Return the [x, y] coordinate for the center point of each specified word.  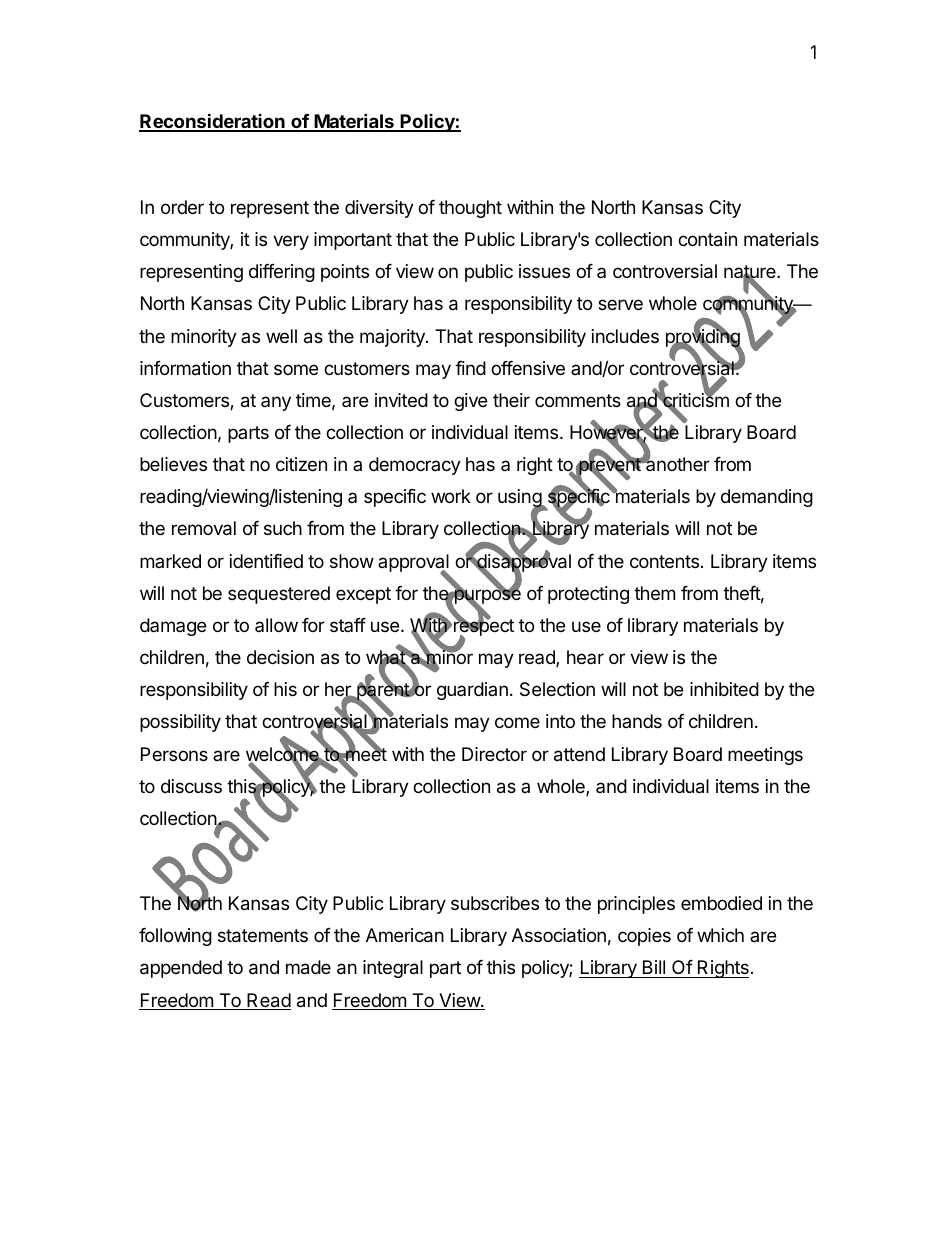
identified [266, 561]
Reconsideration [213, 122]
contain [707, 239]
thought [470, 209]
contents [664, 561]
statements [263, 936]
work [451, 496]
